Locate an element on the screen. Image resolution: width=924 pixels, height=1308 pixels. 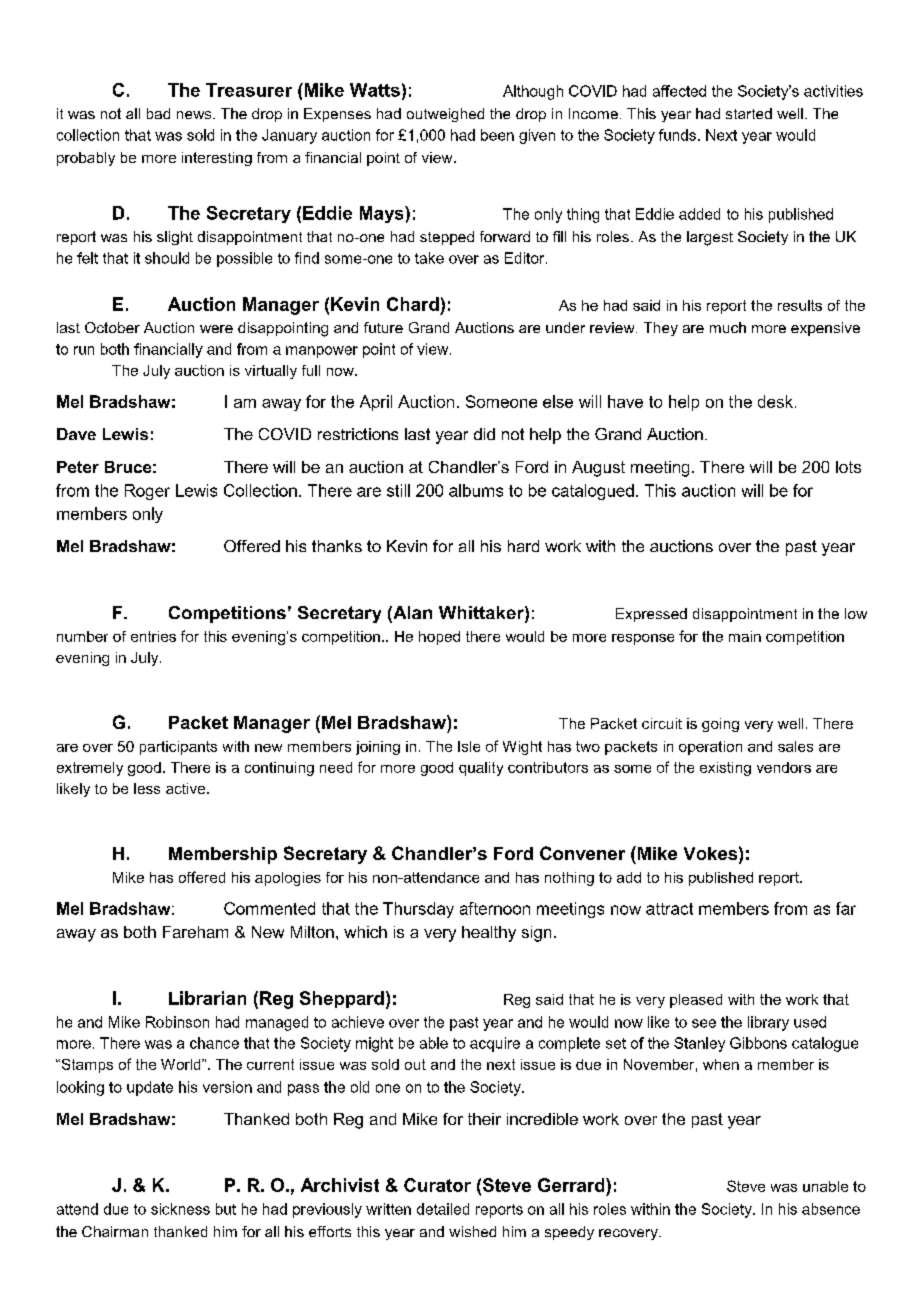
hoped is located at coordinates (439, 638).
